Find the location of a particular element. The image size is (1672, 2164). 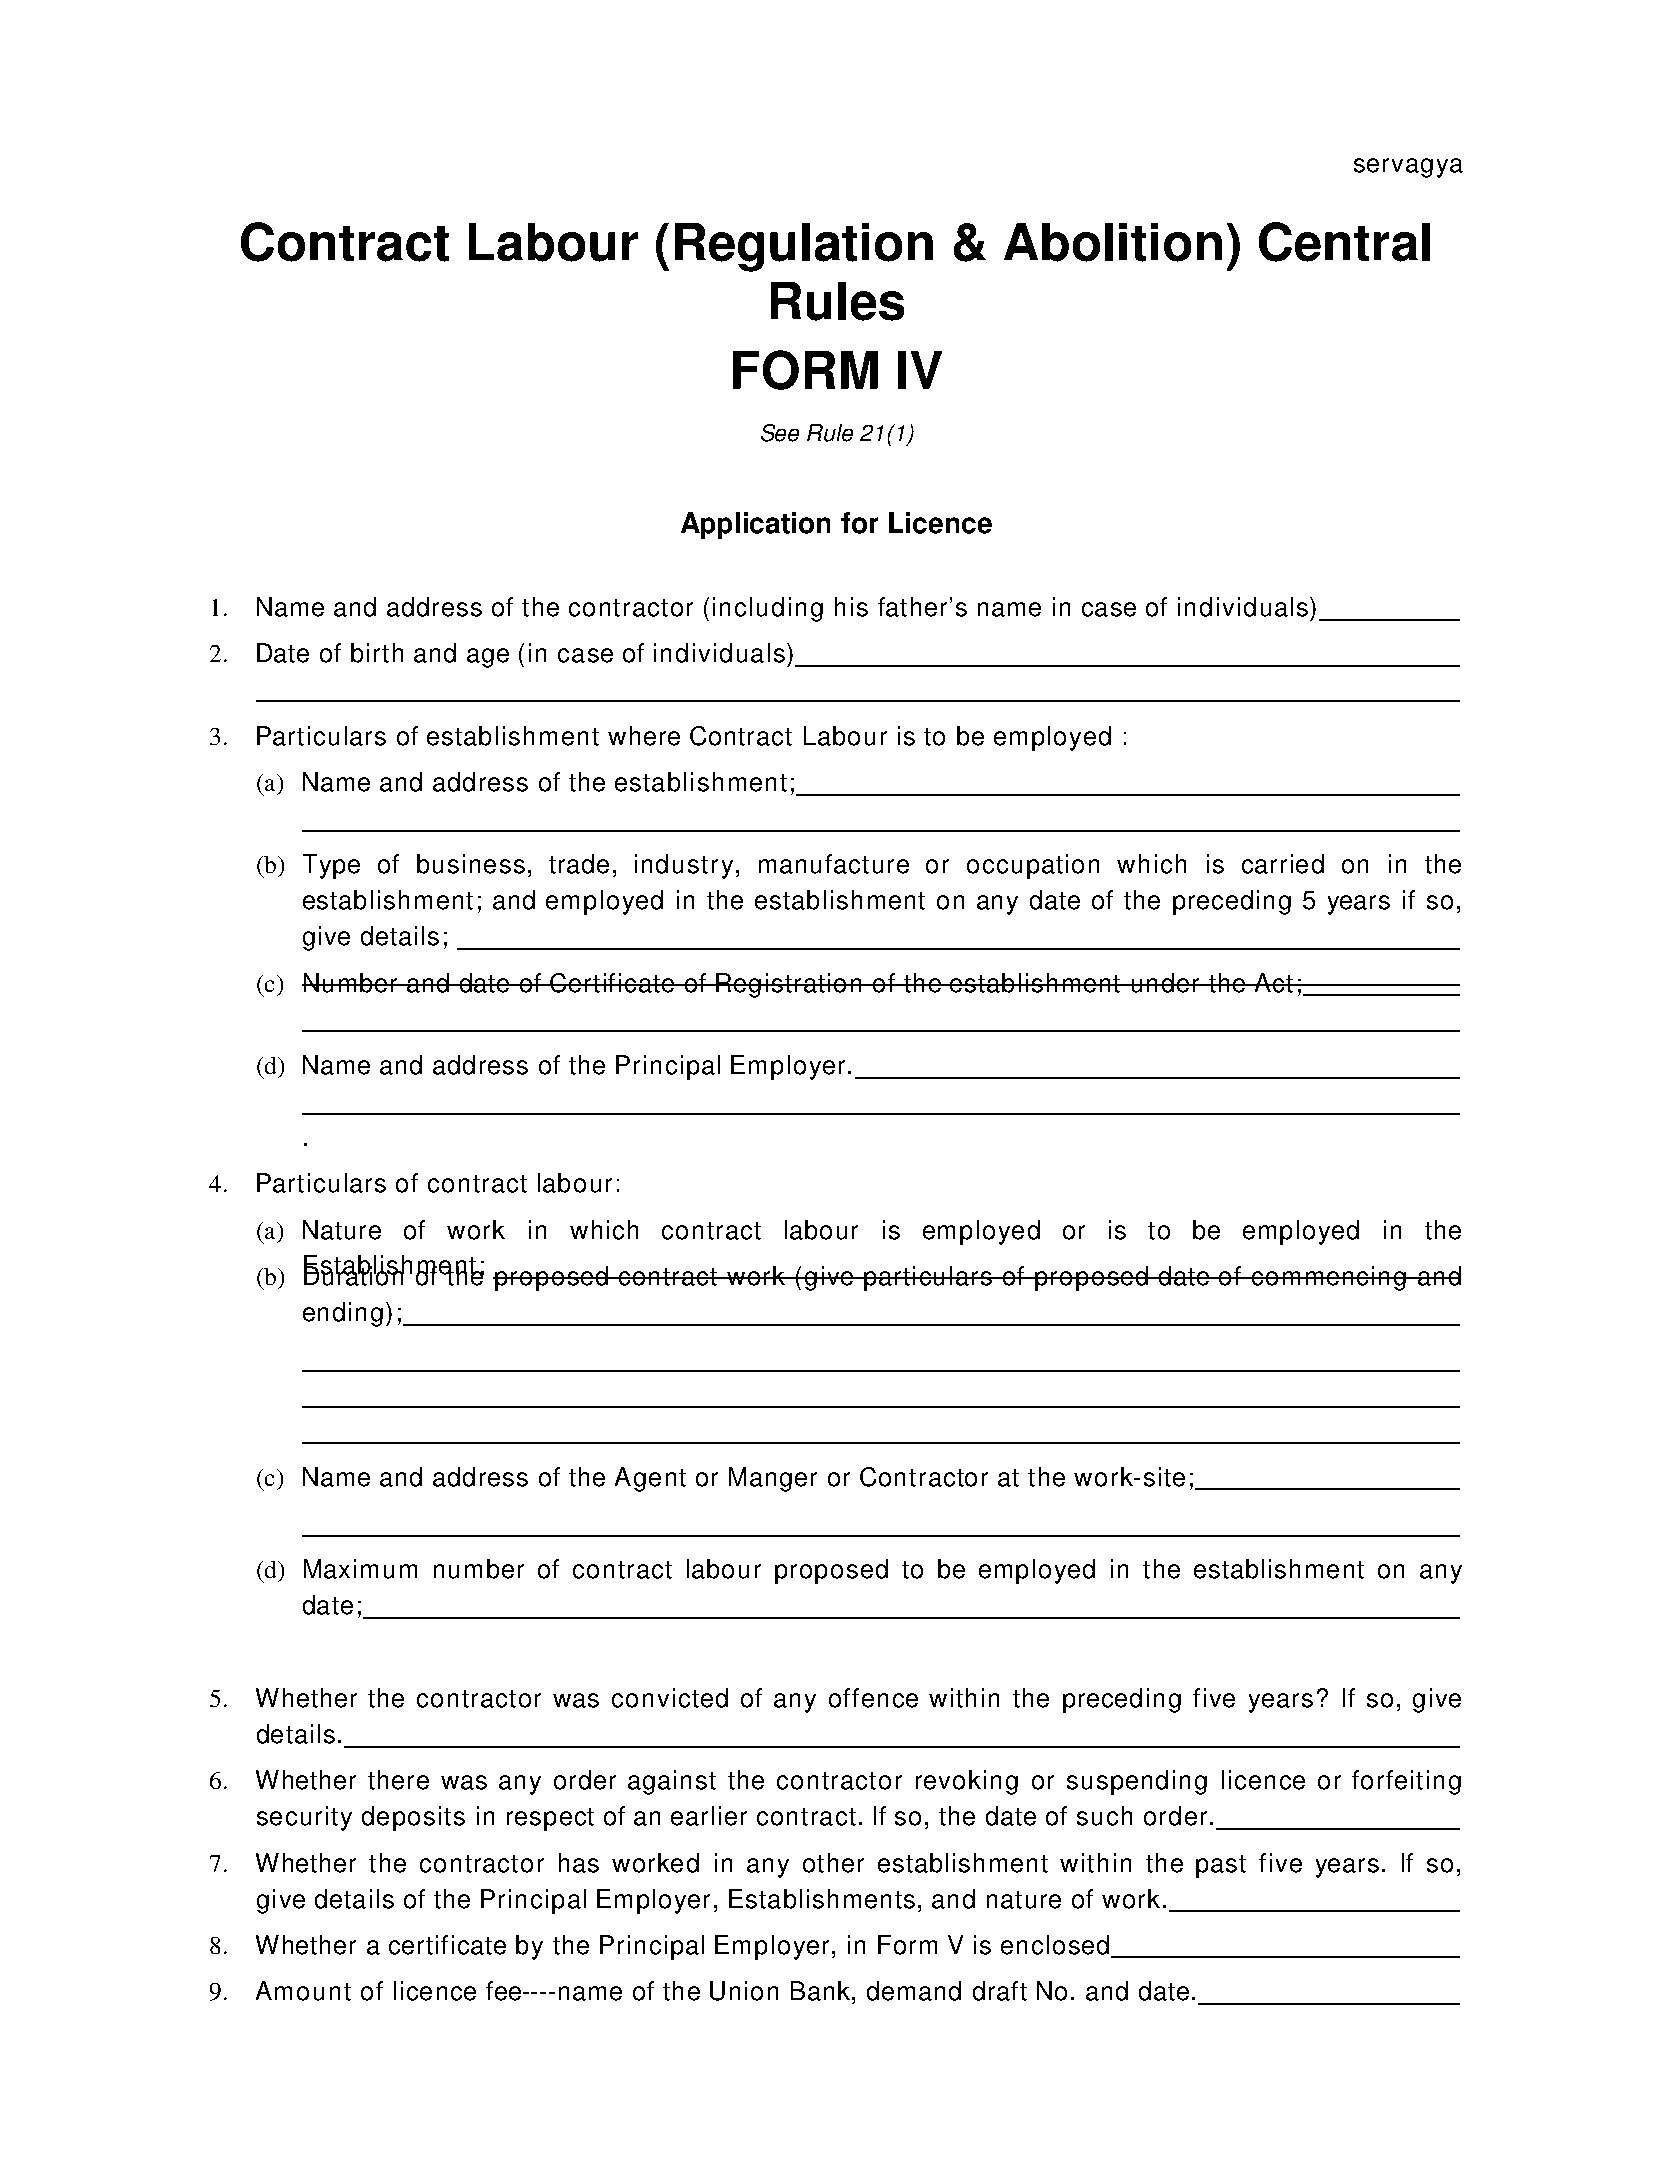

Manger is located at coordinates (773, 1479).
